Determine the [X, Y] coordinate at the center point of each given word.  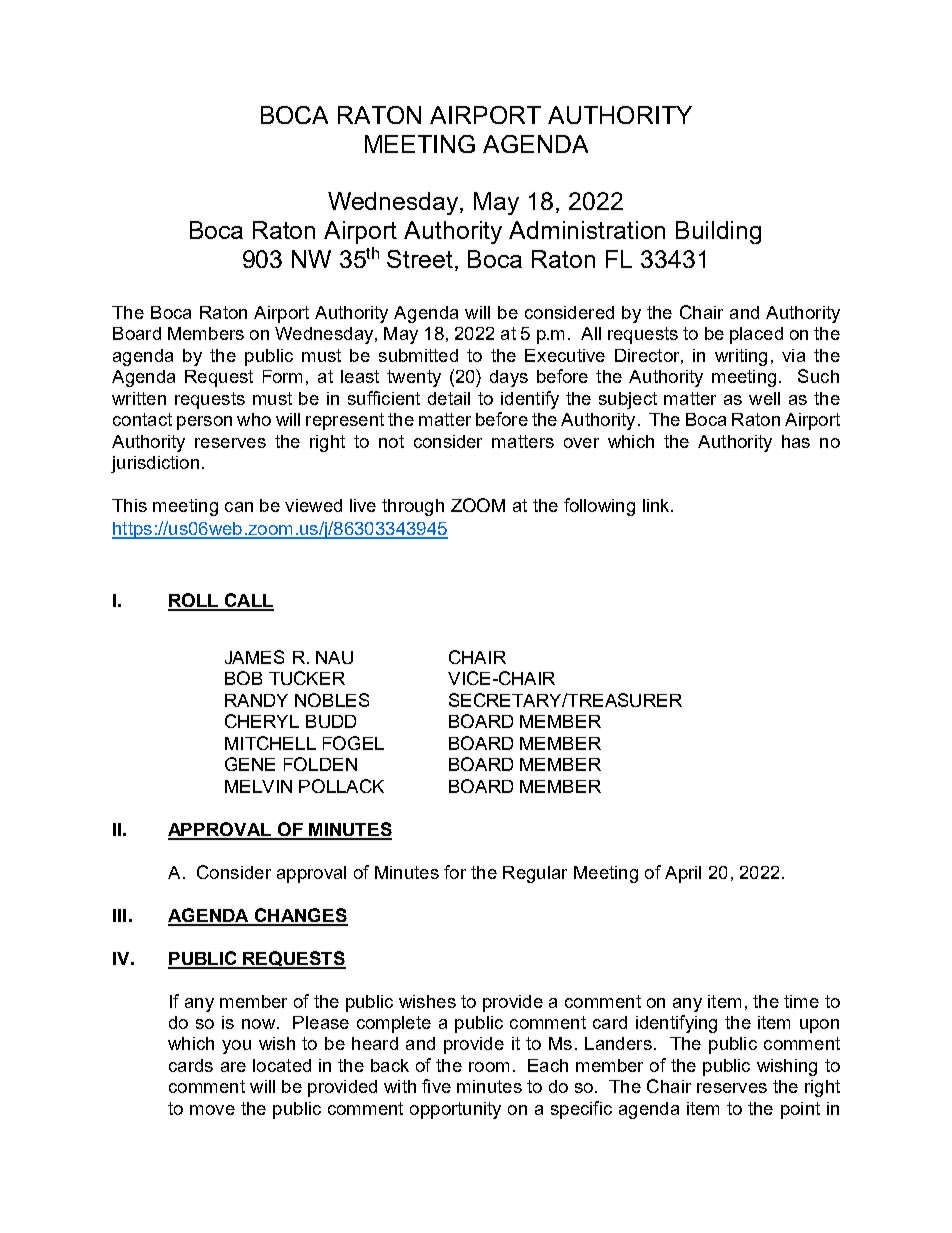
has [796, 441]
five [436, 1086]
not [391, 441]
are [233, 1067]
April [683, 874]
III [119, 915]
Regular [535, 874]
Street [421, 259]
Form [282, 376]
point [800, 1110]
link [657, 505]
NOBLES [332, 700]
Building [718, 232]
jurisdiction [155, 464]
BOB [243, 678]
